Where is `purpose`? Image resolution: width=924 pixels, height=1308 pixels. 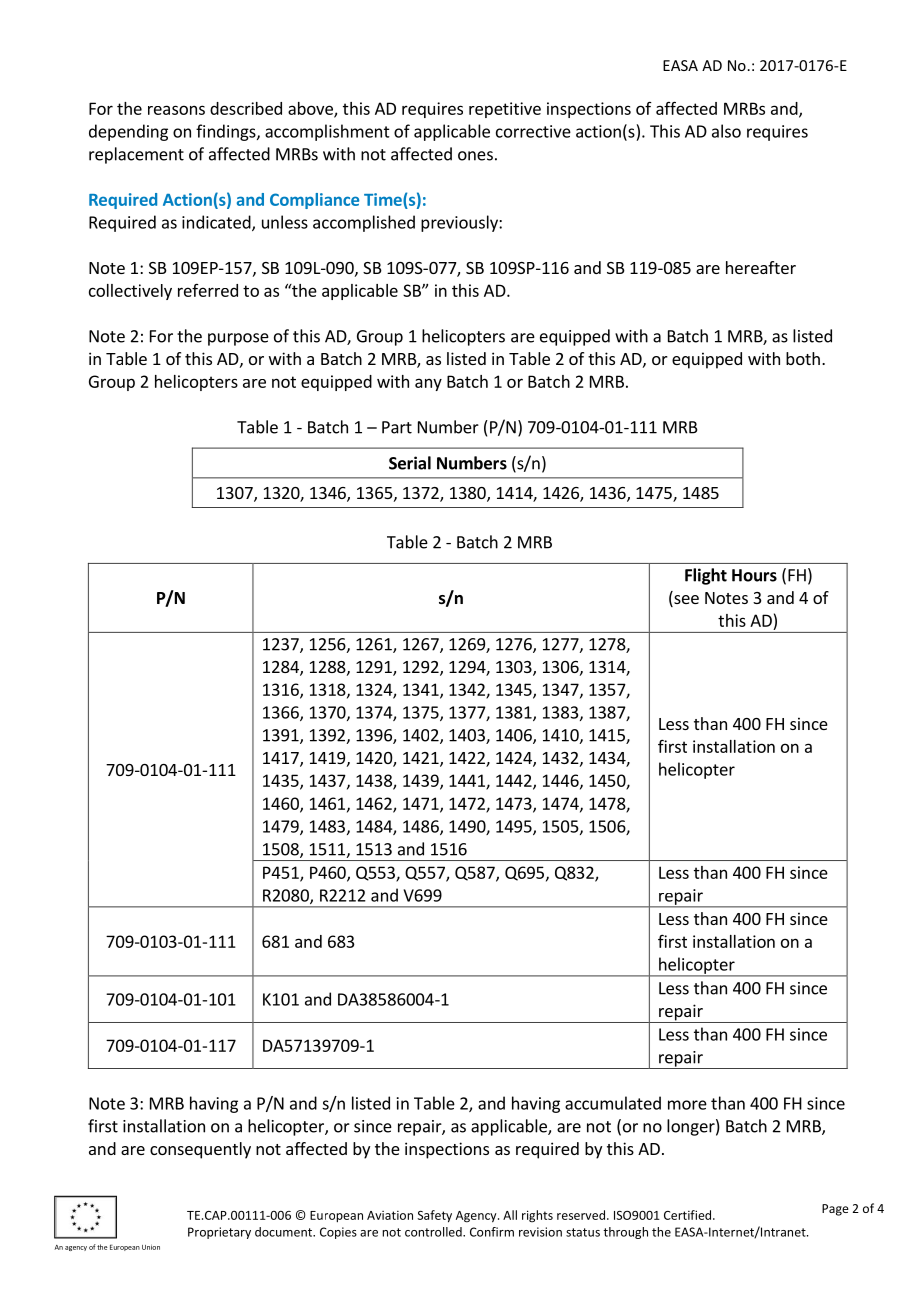 purpose is located at coordinates (238, 339).
